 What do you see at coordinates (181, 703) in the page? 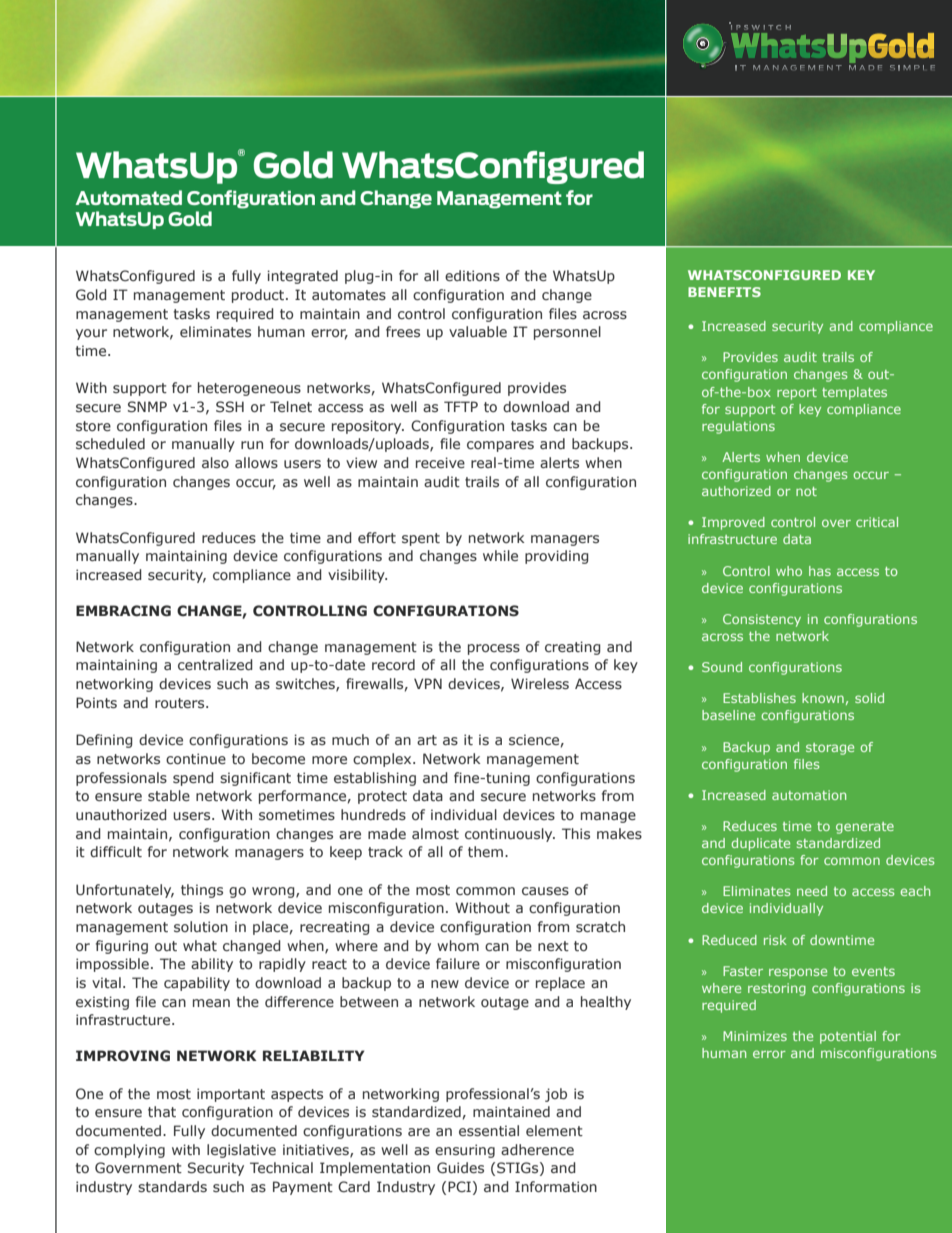
I see `routers` at bounding box center [181, 703].
